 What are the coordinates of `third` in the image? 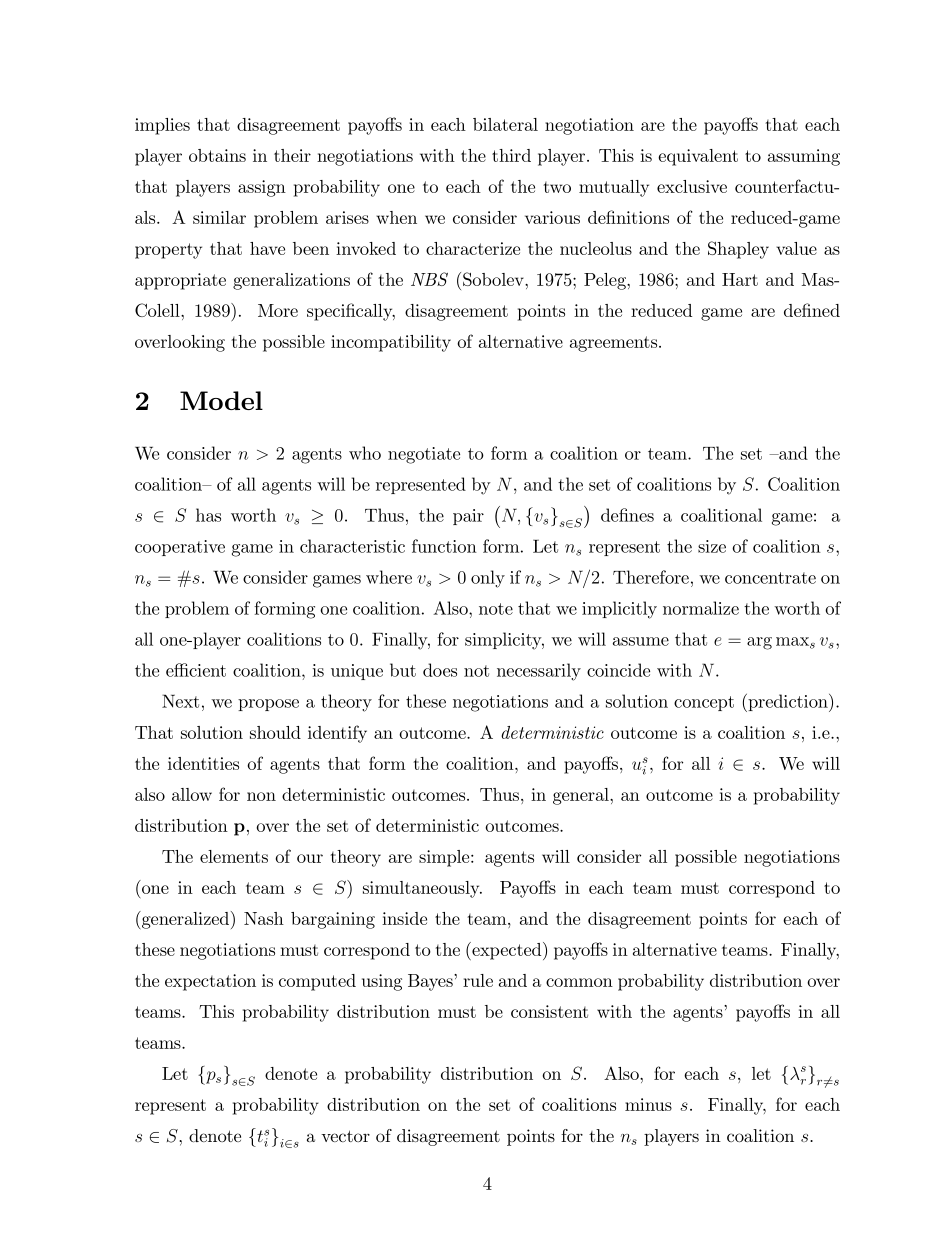 It's located at (511, 155).
